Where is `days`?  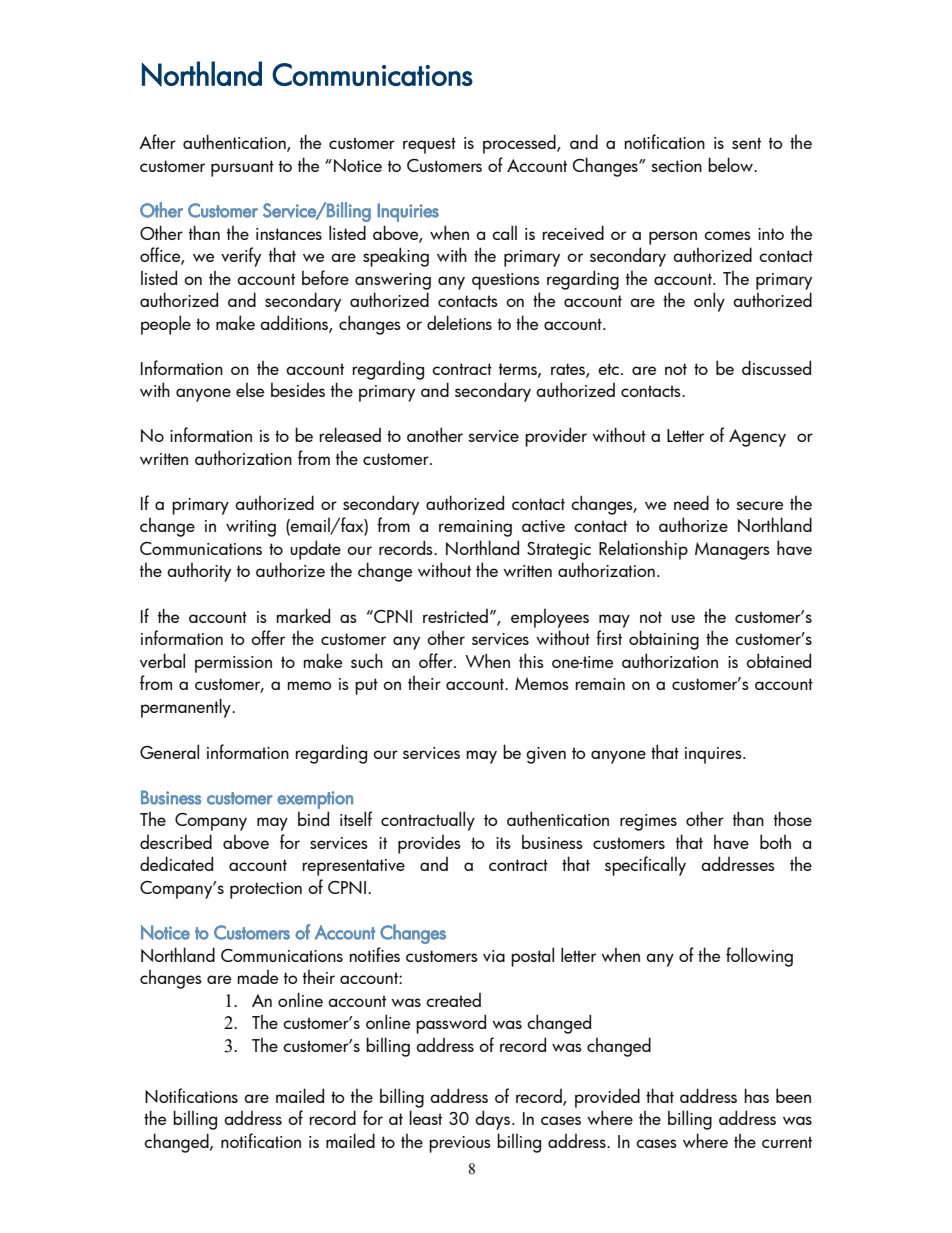
days is located at coordinates (492, 1120).
